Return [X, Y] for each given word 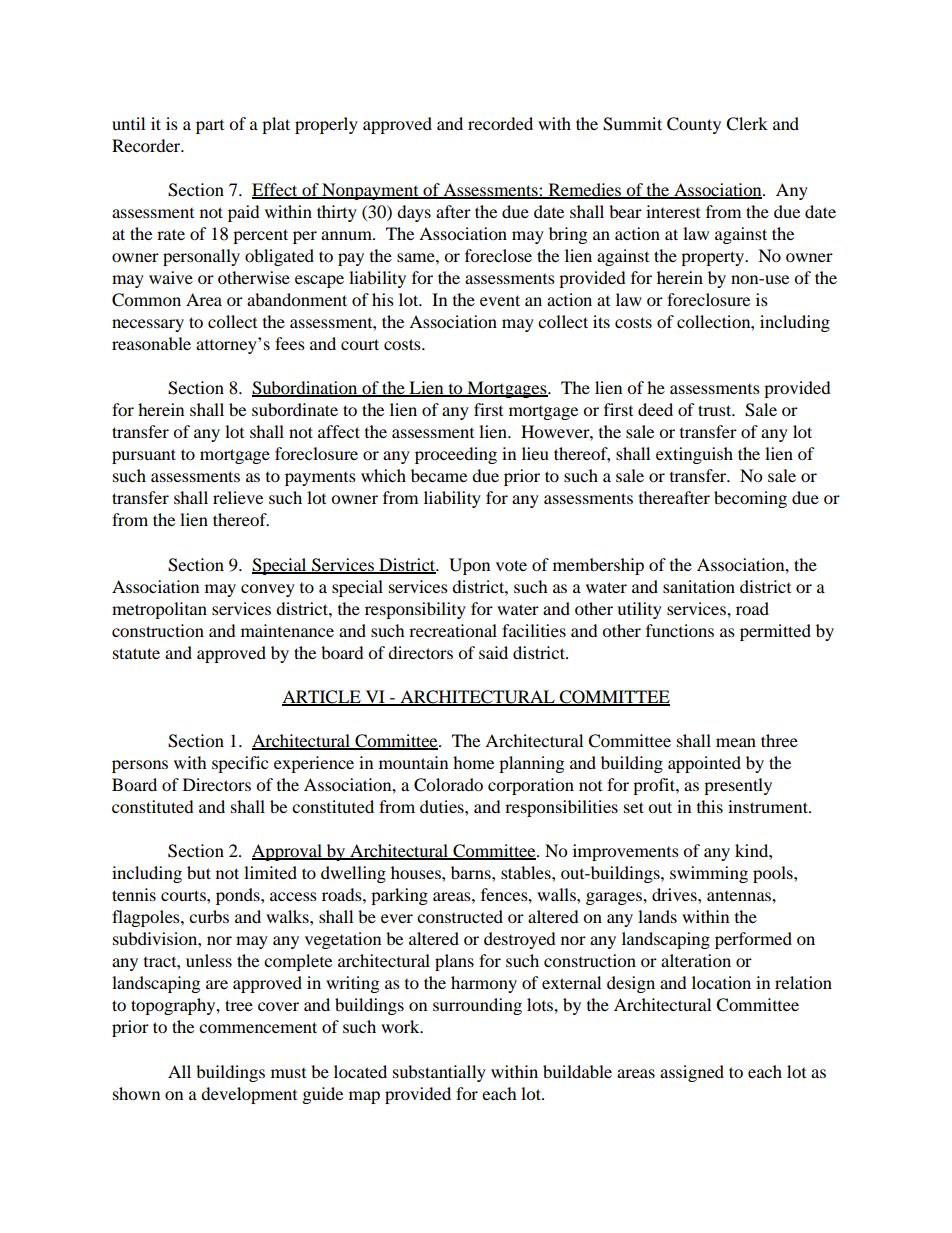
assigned [692, 1073]
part [210, 127]
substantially [439, 1073]
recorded [500, 123]
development [249, 1095]
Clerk [747, 124]
